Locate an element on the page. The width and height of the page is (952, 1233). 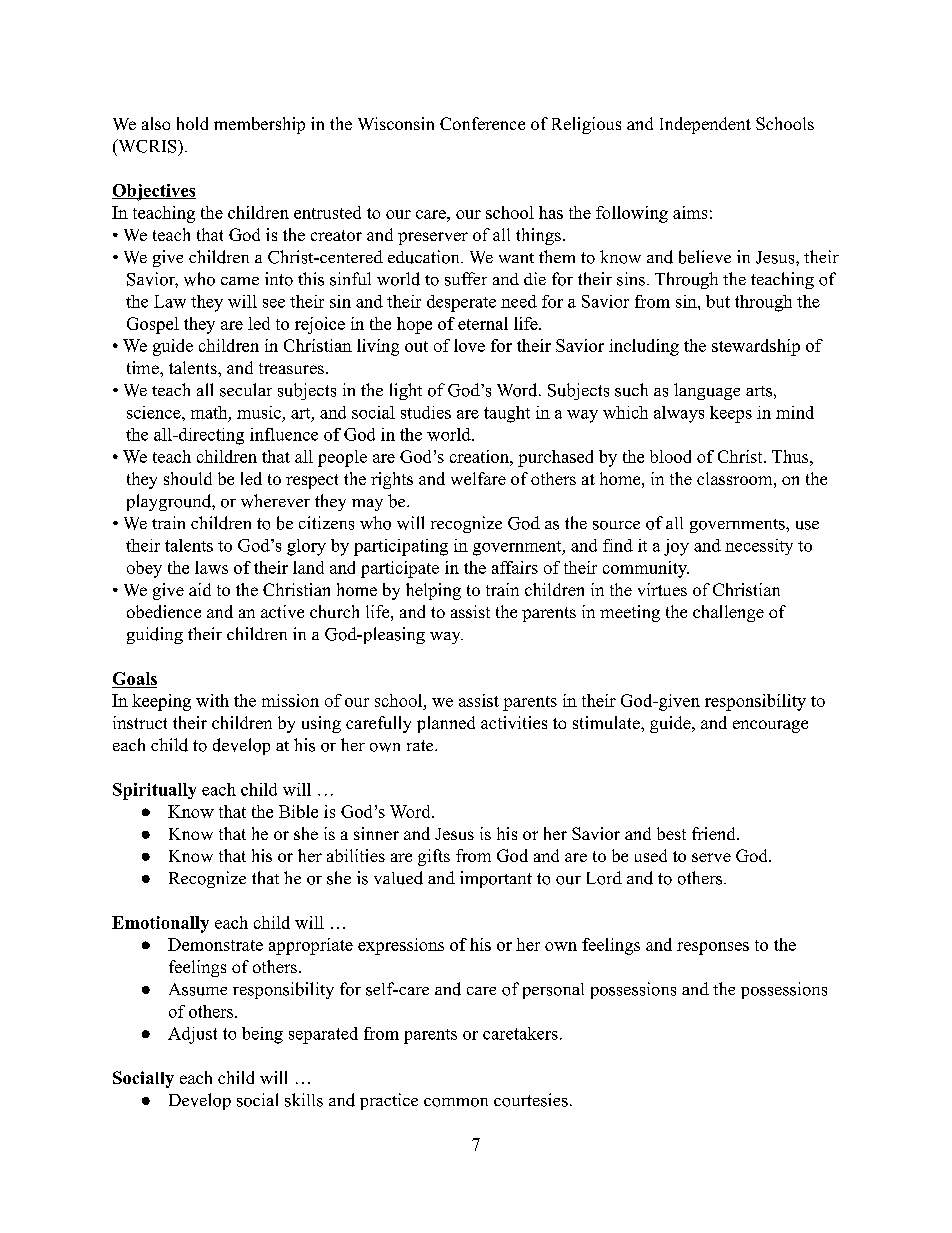
Spiritually is located at coordinates (154, 791).
